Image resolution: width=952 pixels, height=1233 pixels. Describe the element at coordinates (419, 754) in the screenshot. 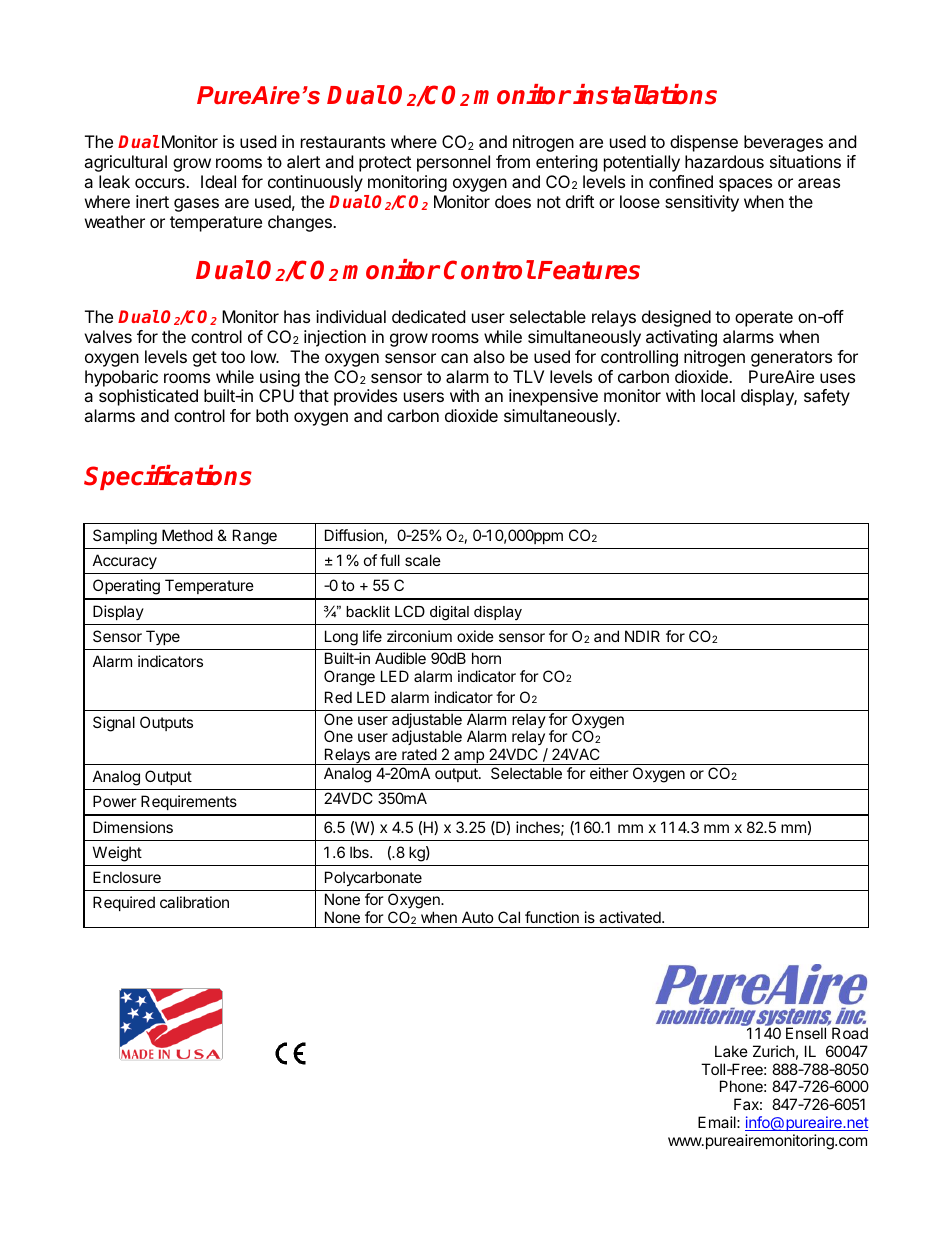

I see `rated` at that location.
